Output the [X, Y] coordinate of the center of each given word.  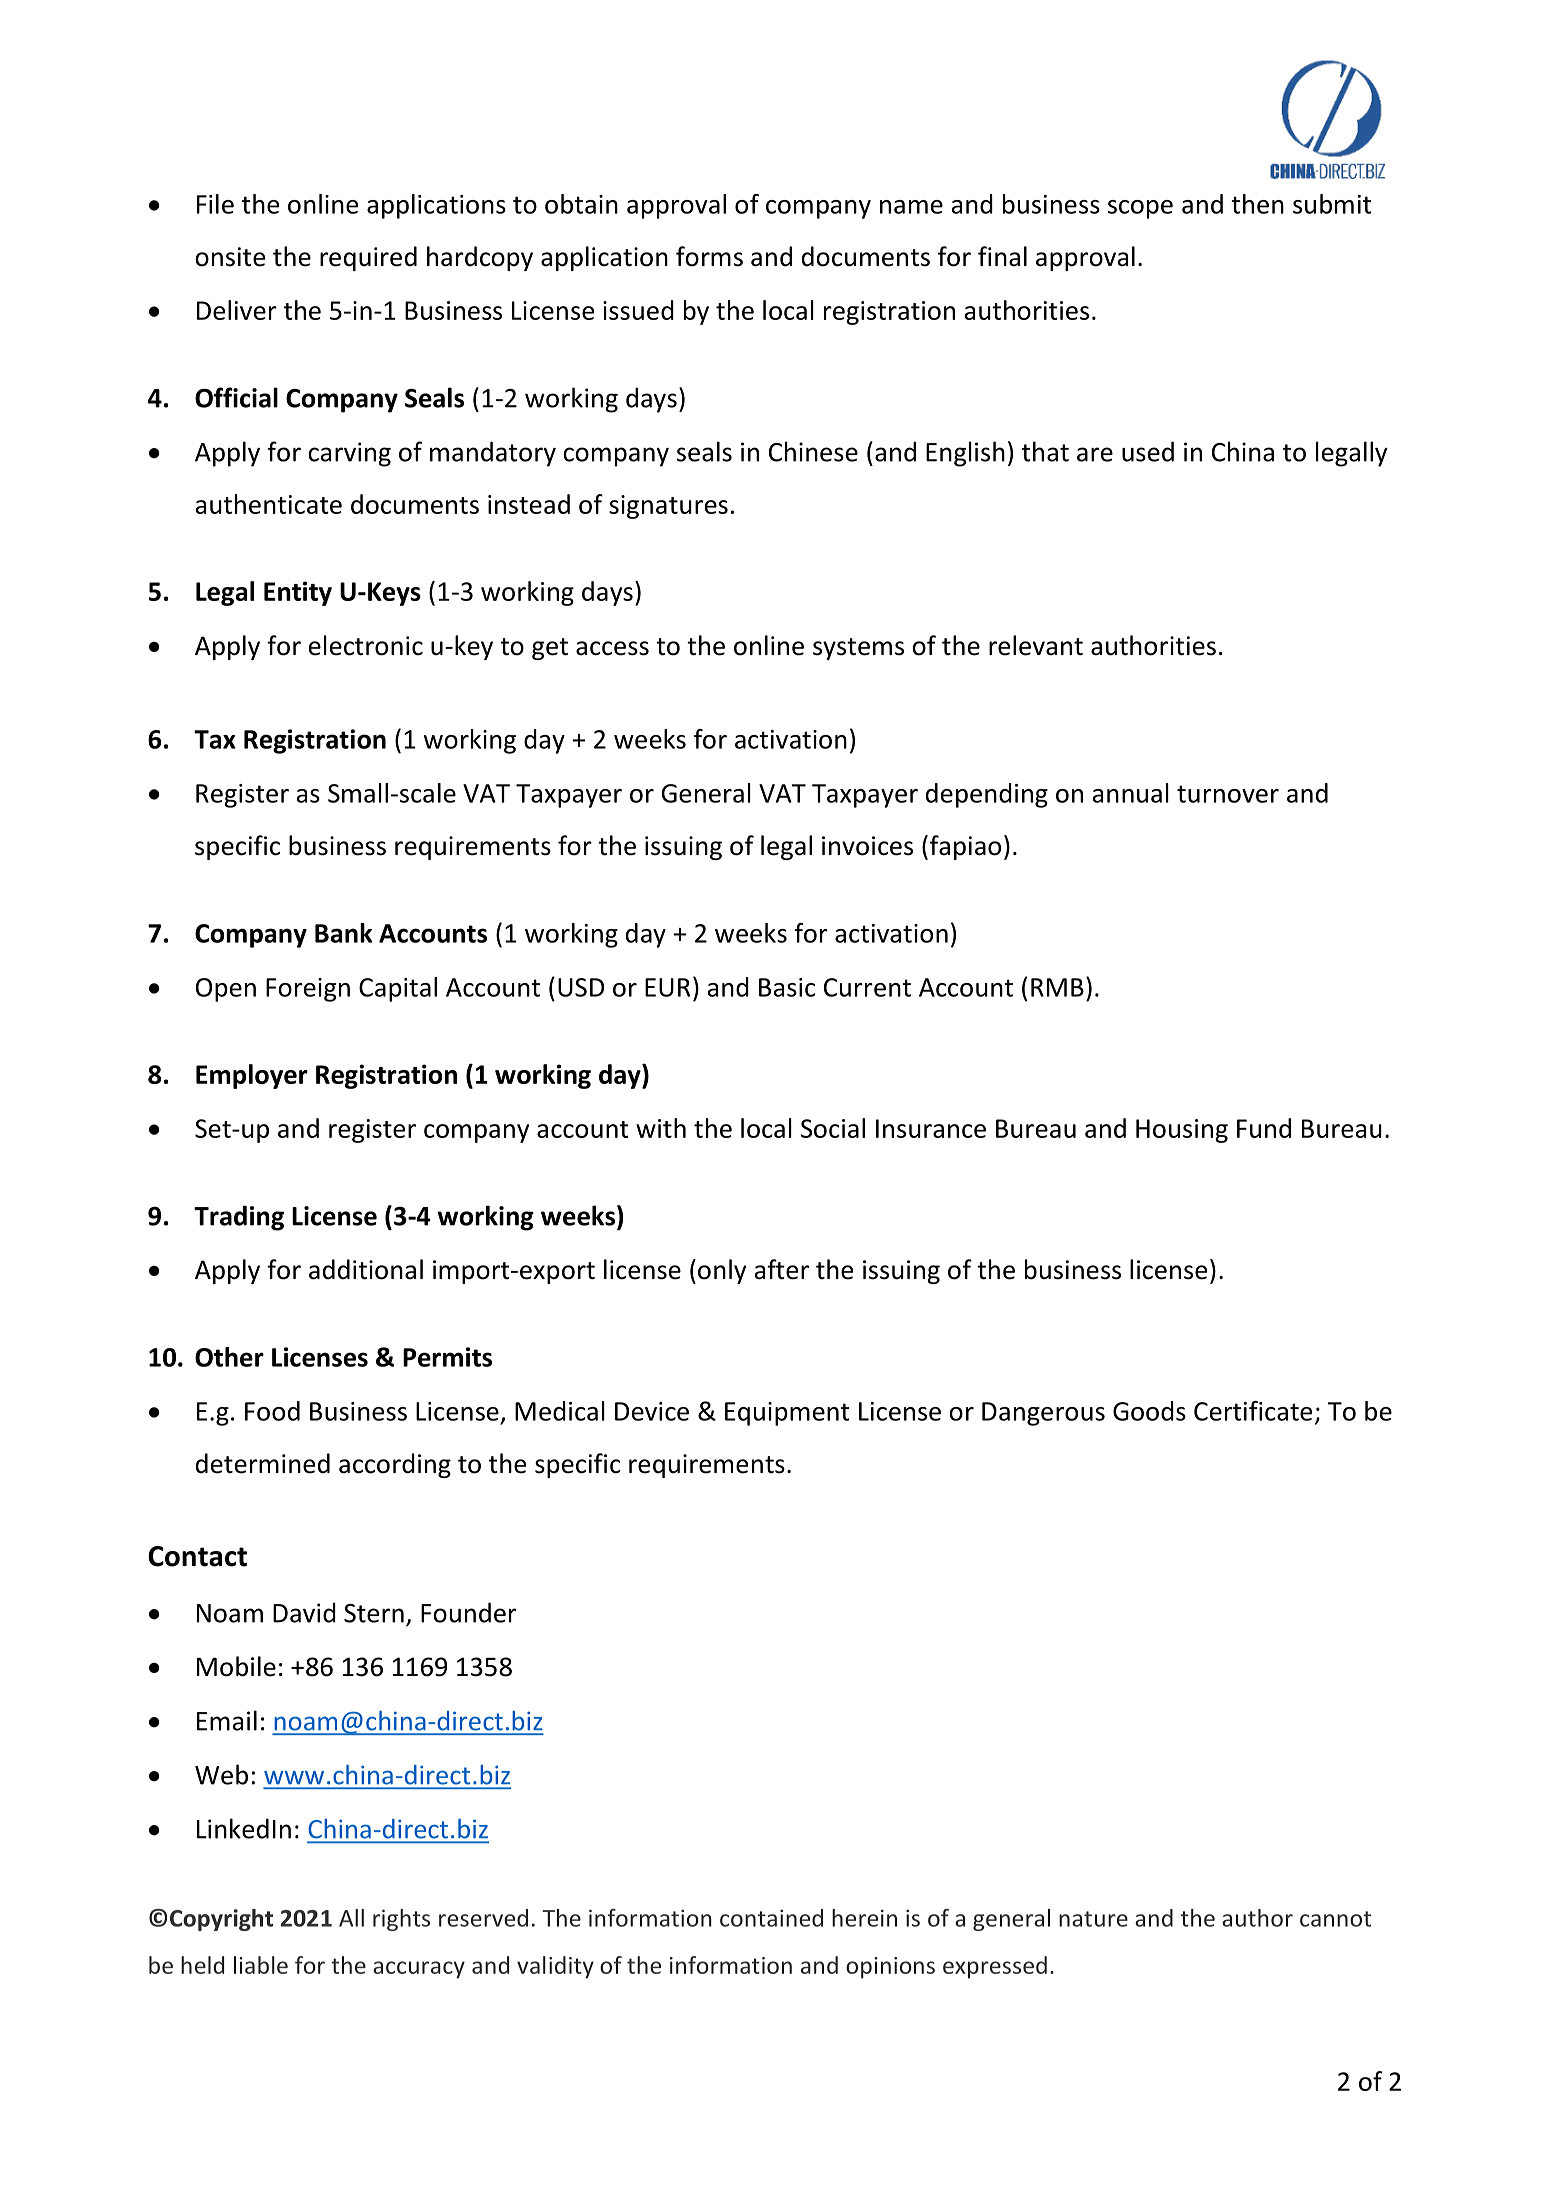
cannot [1335, 1919]
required [368, 258]
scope [1140, 209]
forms [709, 256]
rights [401, 1920]
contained [771, 1918]
